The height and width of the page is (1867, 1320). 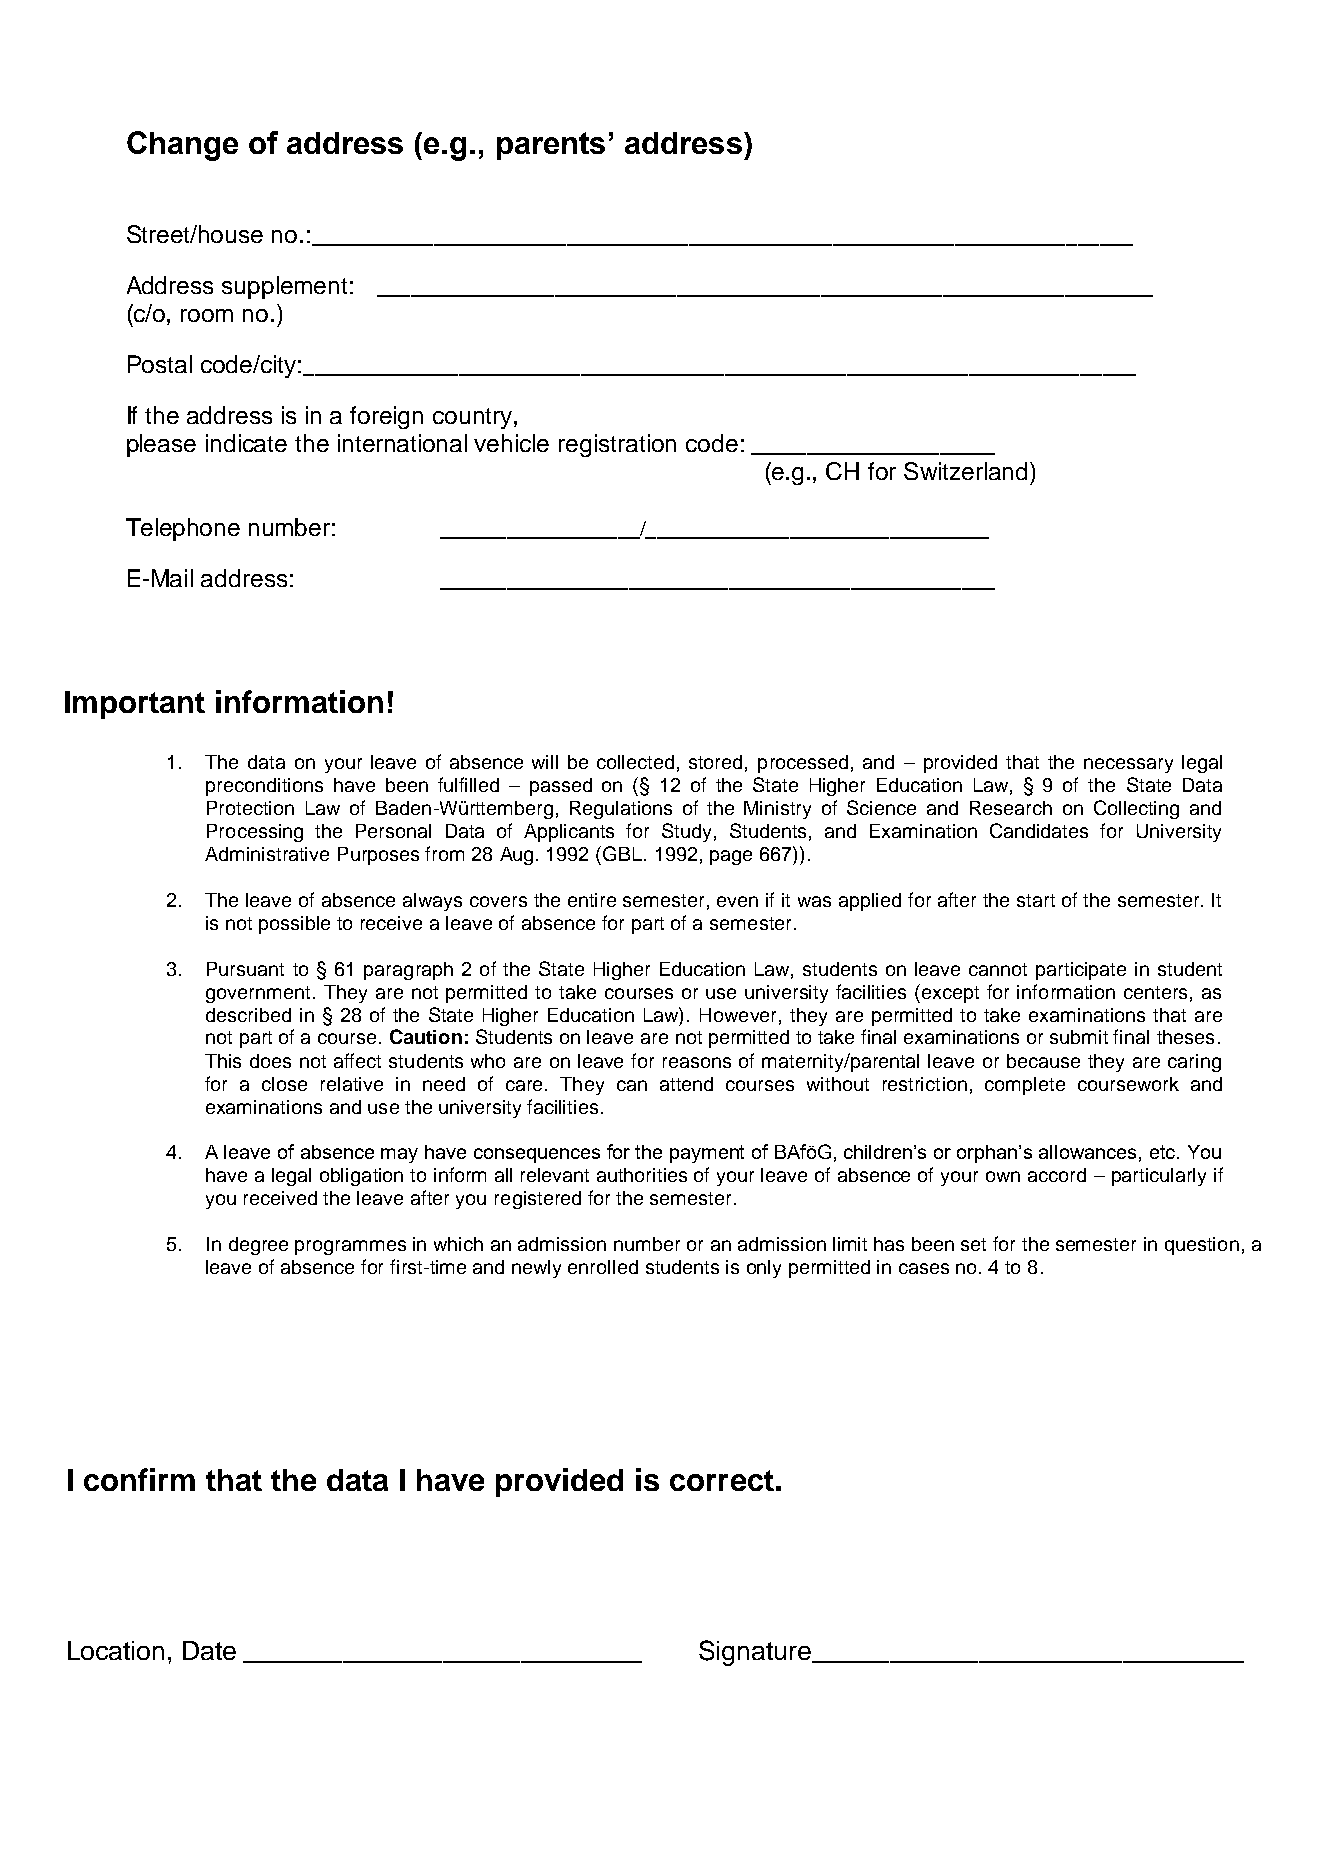 What do you see at coordinates (965, 471) in the page?
I see `Switzerland` at bounding box center [965, 471].
